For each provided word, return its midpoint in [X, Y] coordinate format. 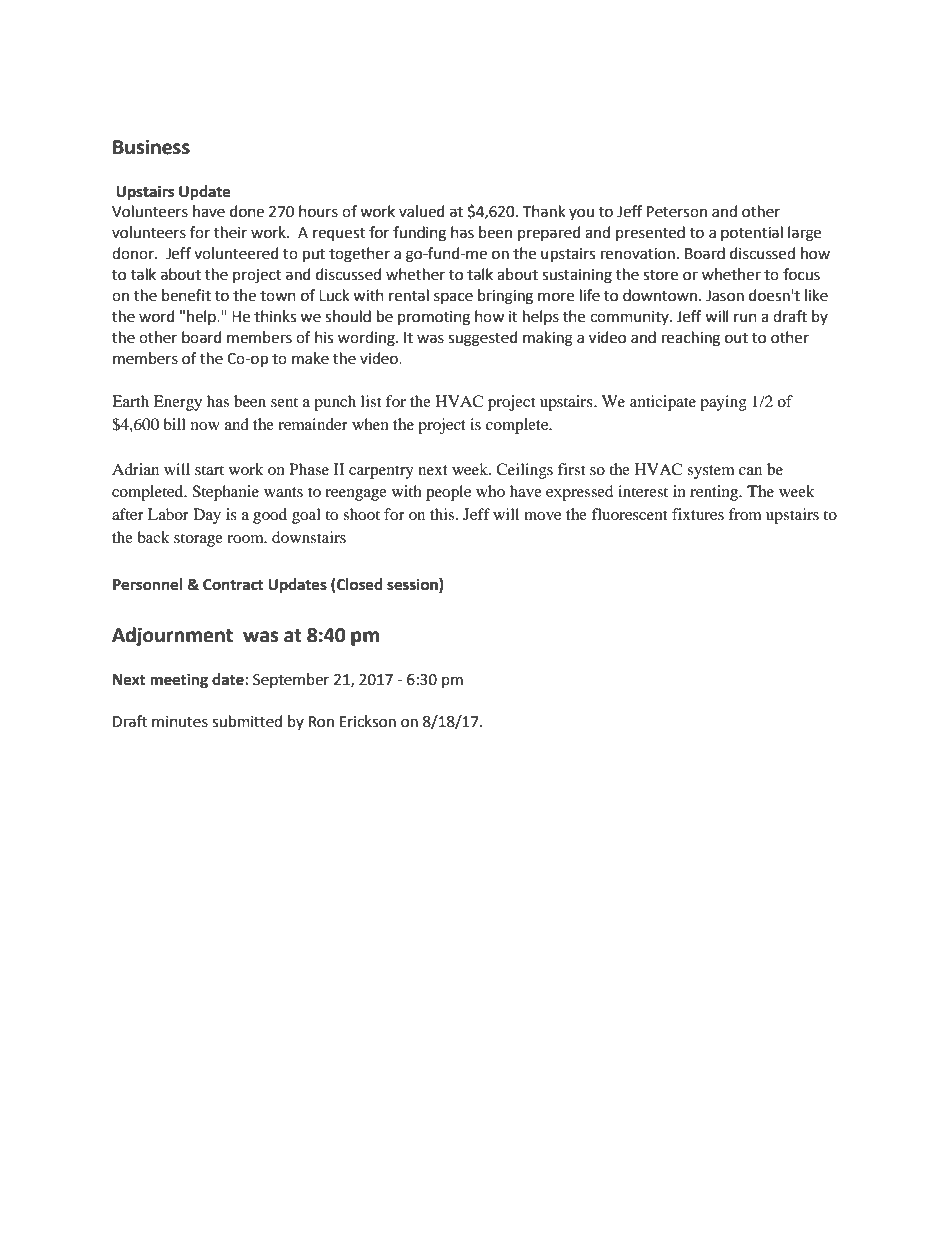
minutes [180, 722]
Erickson [368, 721]
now [205, 426]
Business [151, 147]
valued [422, 211]
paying [723, 403]
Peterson [677, 212]
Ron [321, 722]
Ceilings [524, 471]
